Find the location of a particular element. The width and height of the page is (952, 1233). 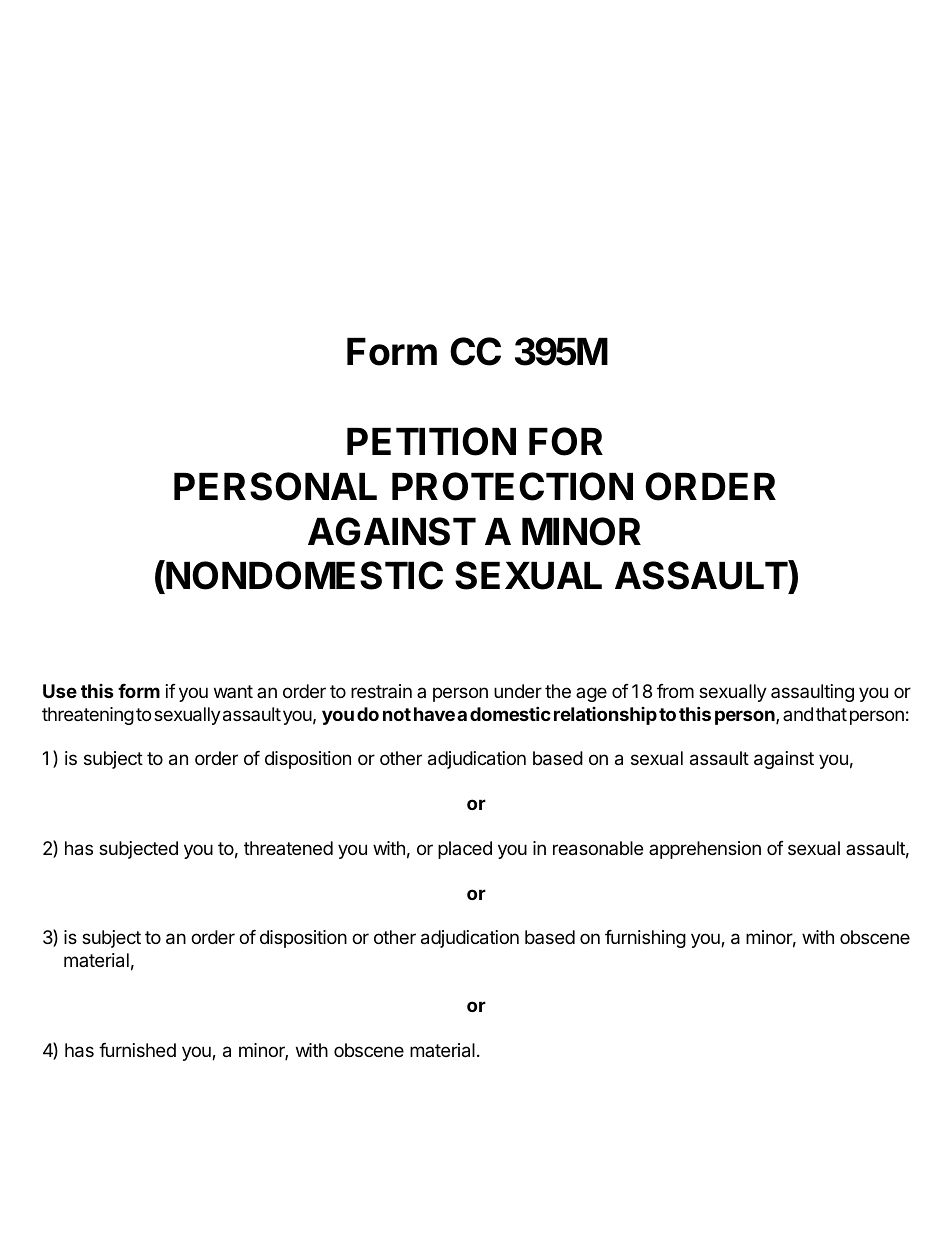

from is located at coordinates (675, 691).
